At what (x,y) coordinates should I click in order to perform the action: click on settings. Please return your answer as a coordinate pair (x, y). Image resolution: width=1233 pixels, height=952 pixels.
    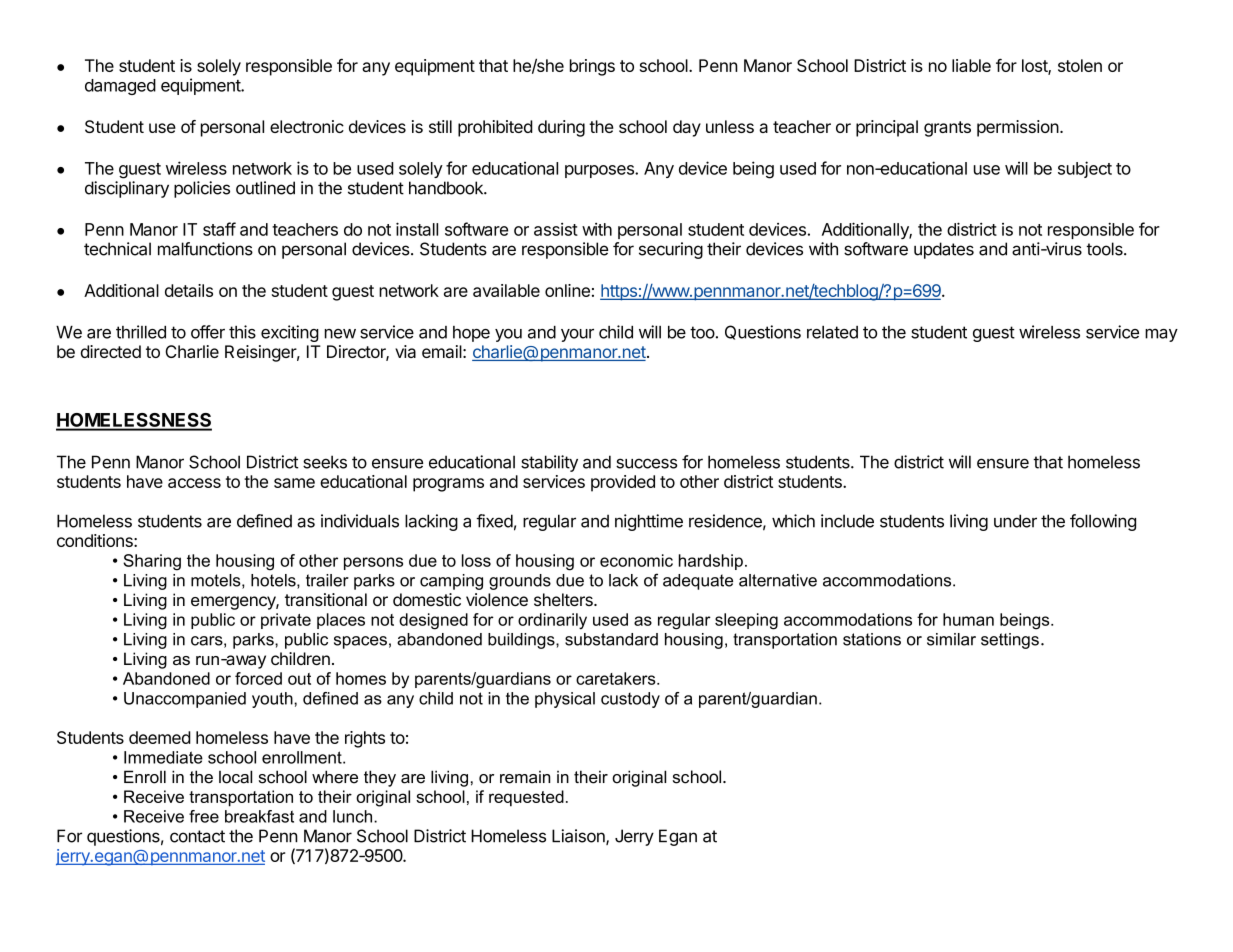
    Looking at the image, I should click on (1010, 641).
